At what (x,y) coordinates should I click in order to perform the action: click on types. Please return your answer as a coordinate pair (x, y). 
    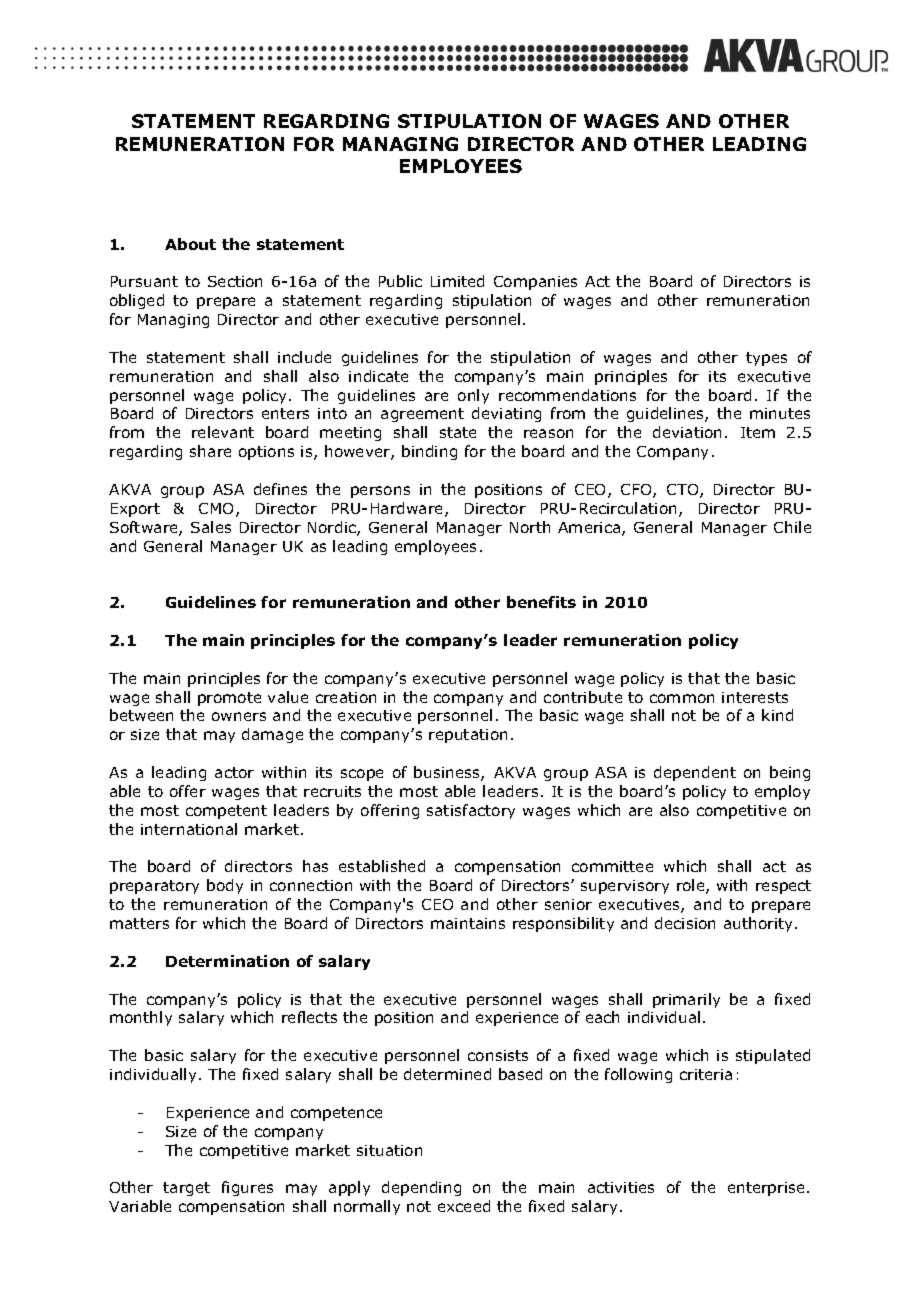
    Looking at the image, I should click on (766, 359).
